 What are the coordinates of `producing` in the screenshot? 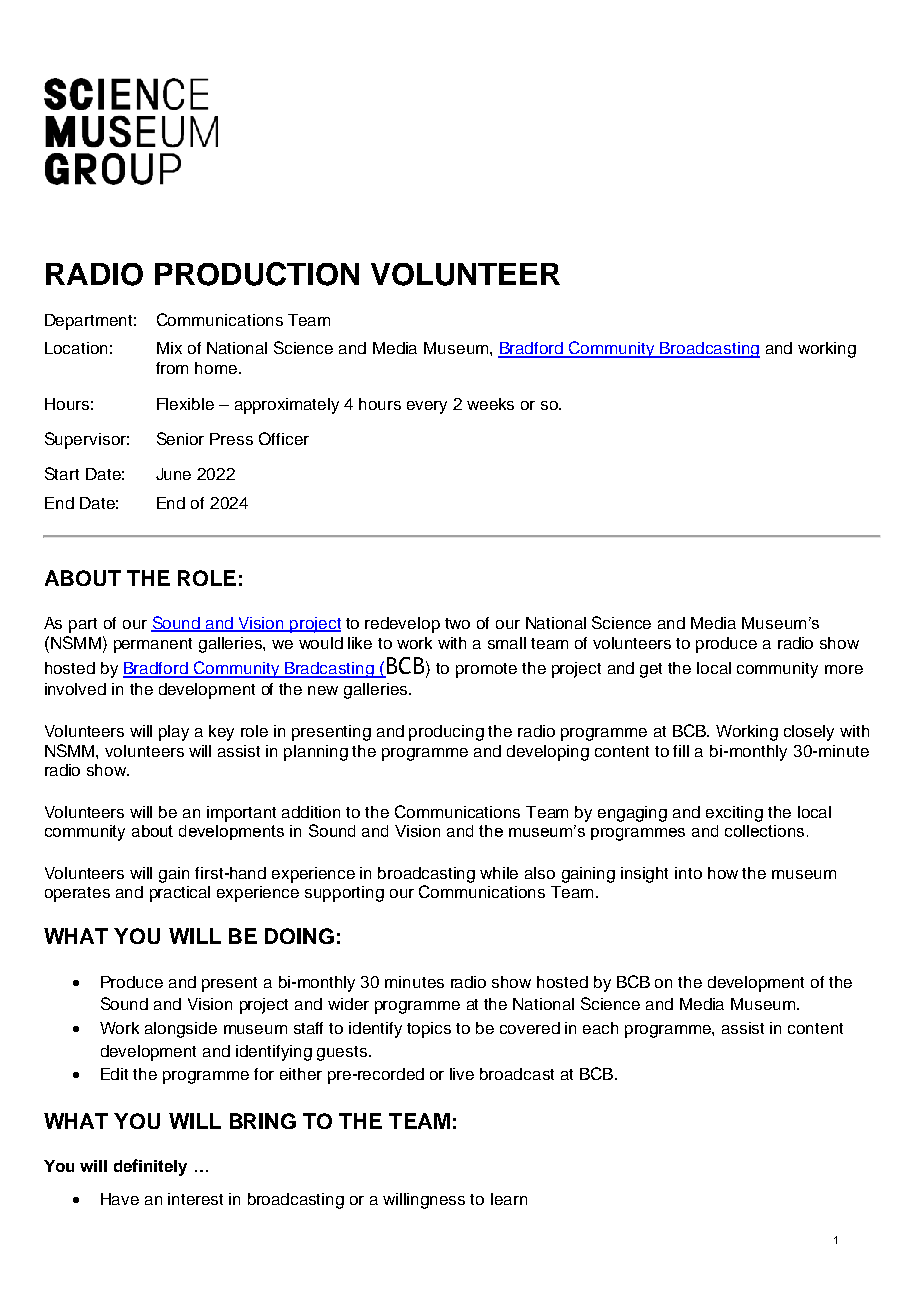 It's located at (446, 733).
